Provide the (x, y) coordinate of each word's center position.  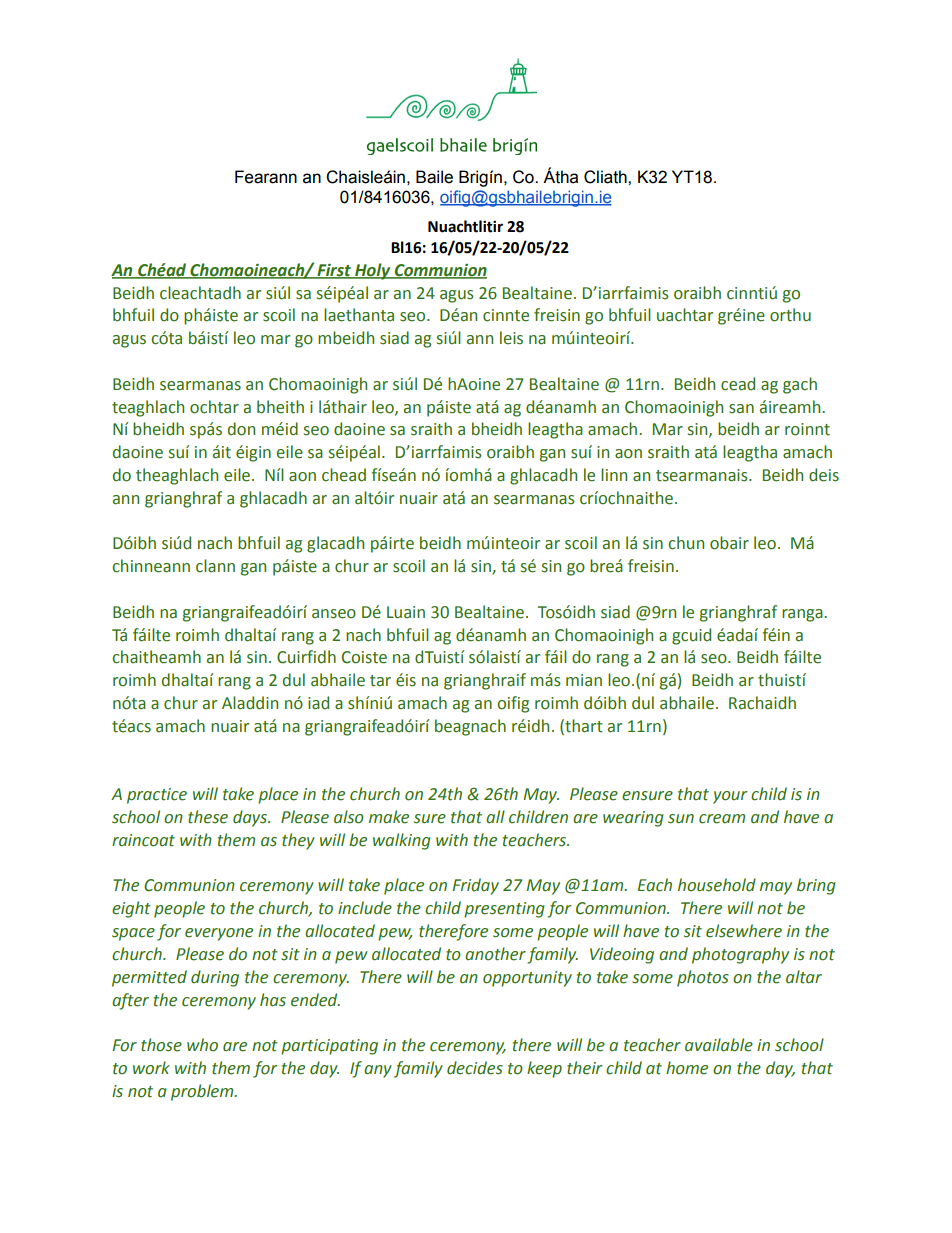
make (389, 817)
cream (722, 819)
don (241, 429)
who (202, 1045)
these (208, 817)
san (741, 409)
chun (686, 543)
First (334, 270)
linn (614, 474)
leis (511, 338)
